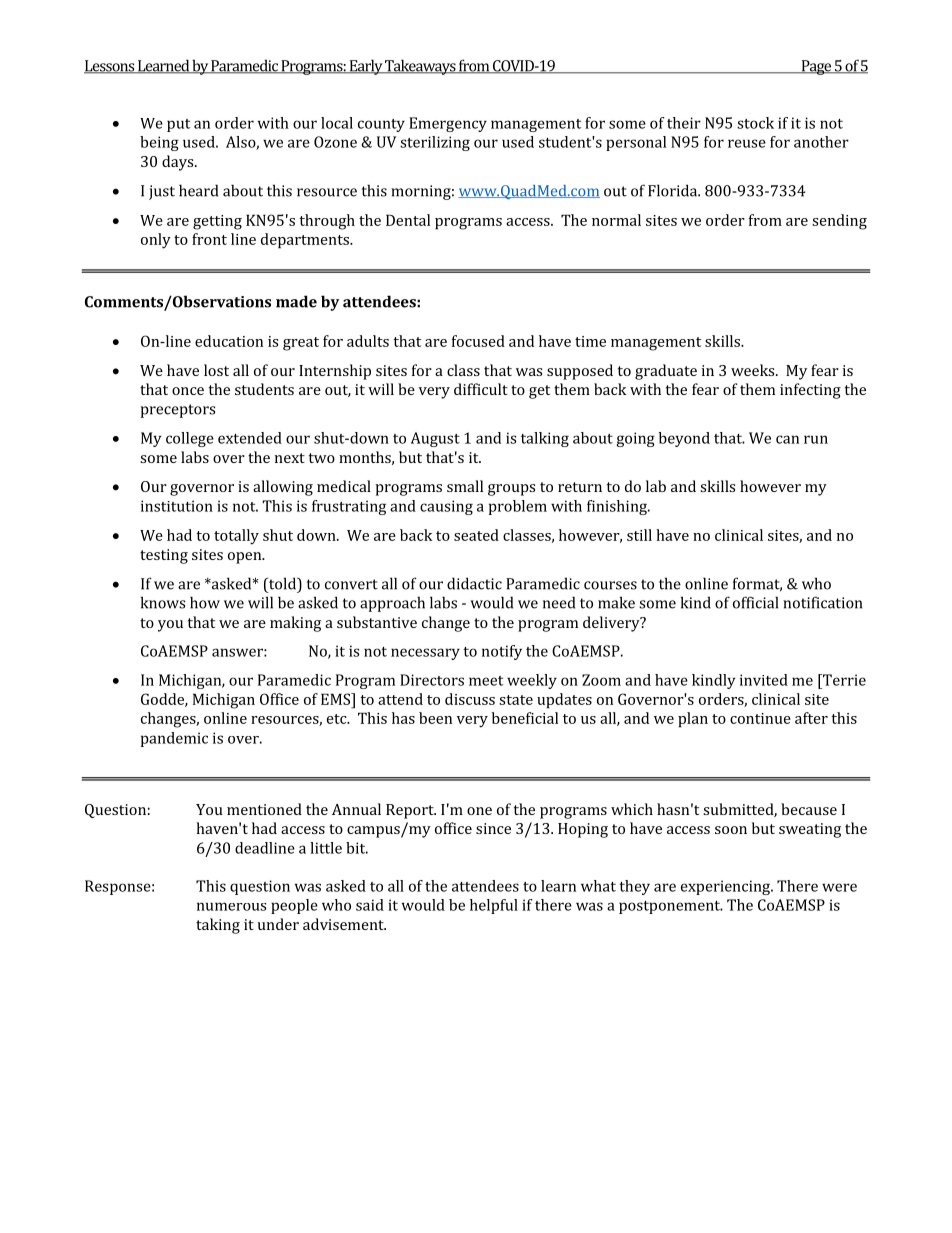 The width and height of the screenshot is (952, 1233). What do you see at coordinates (177, 506) in the screenshot?
I see `institution` at bounding box center [177, 506].
